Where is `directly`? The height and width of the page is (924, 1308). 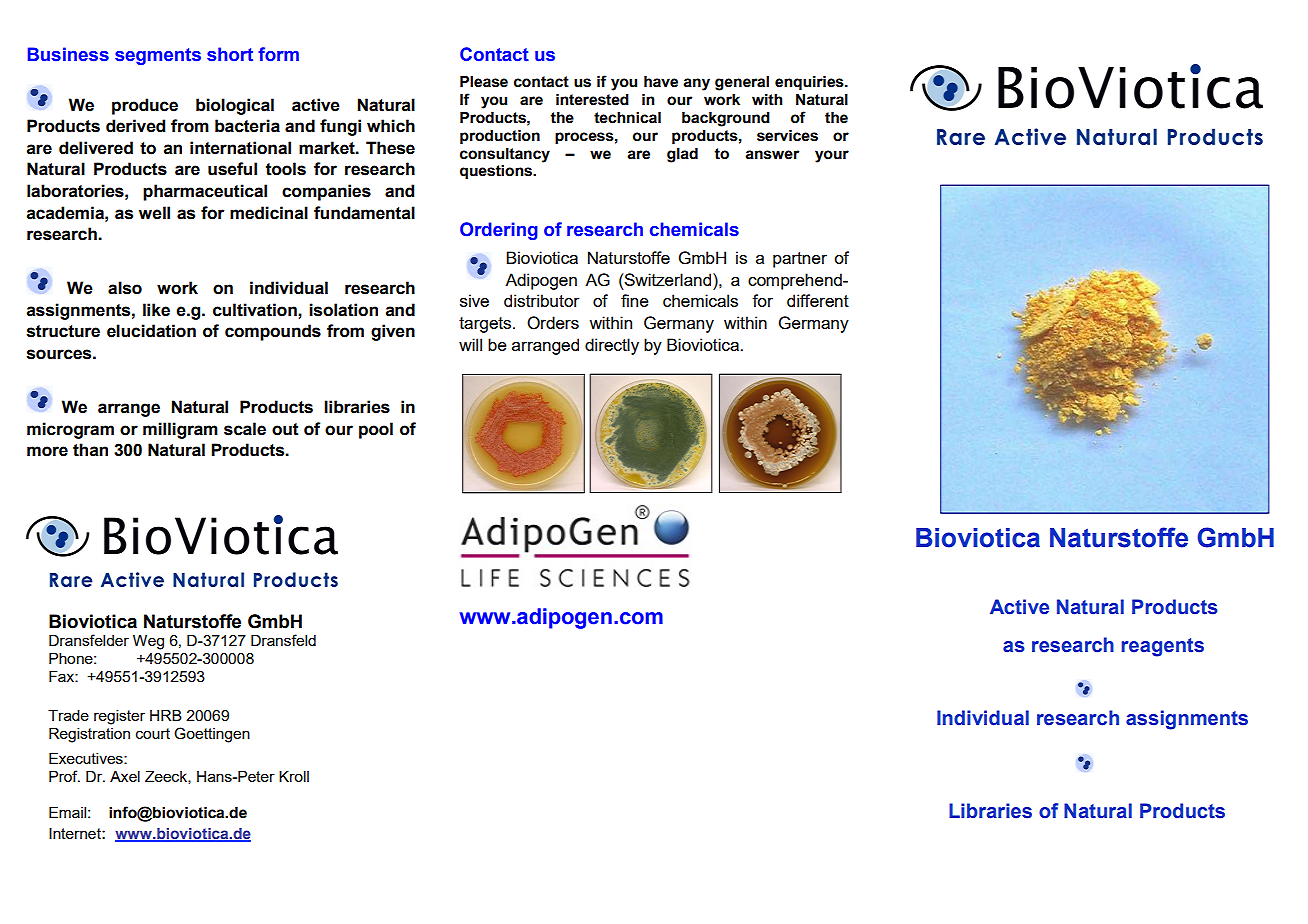 directly is located at coordinates (612, 346).
